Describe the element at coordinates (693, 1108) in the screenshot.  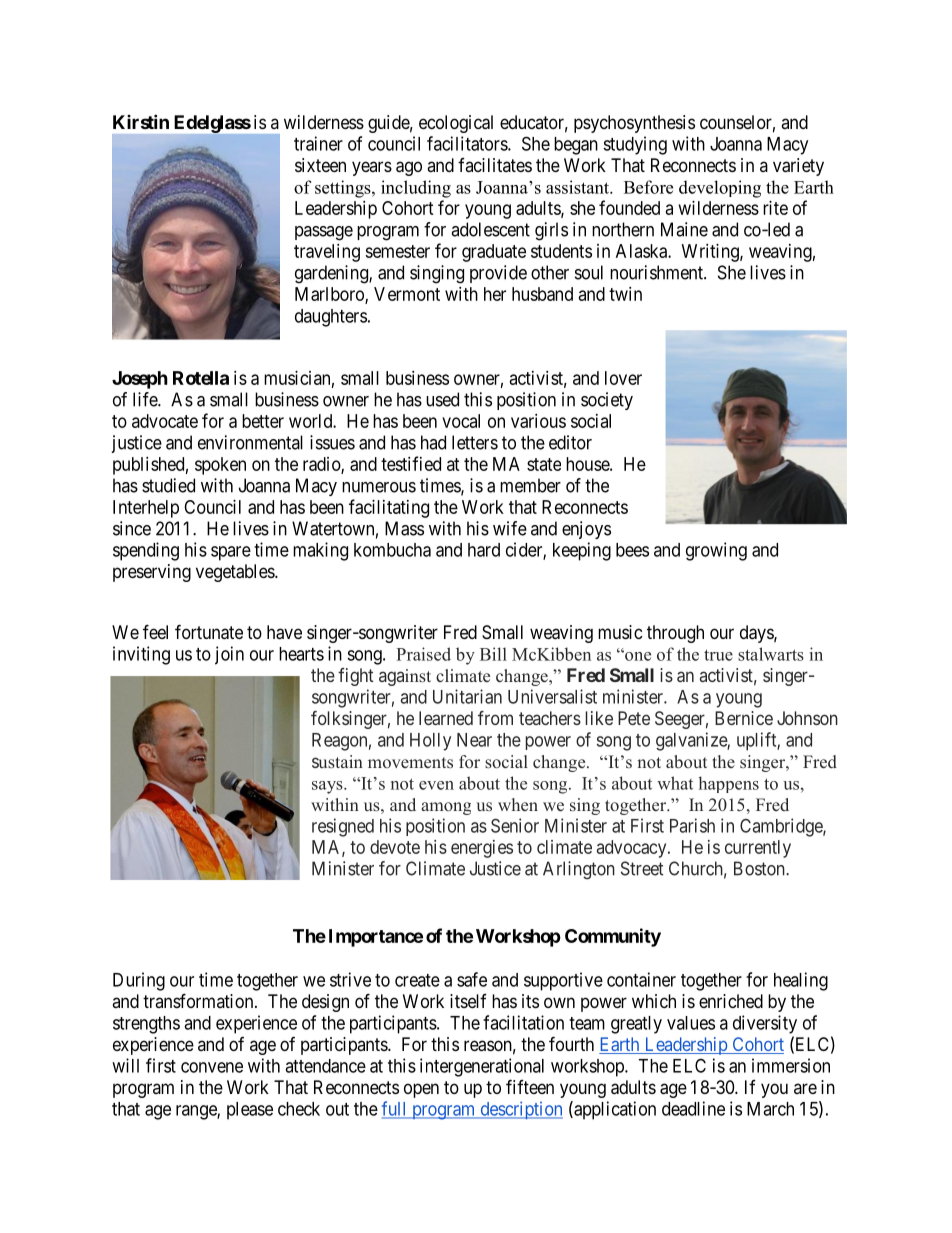
I see `deadline` at that location.
